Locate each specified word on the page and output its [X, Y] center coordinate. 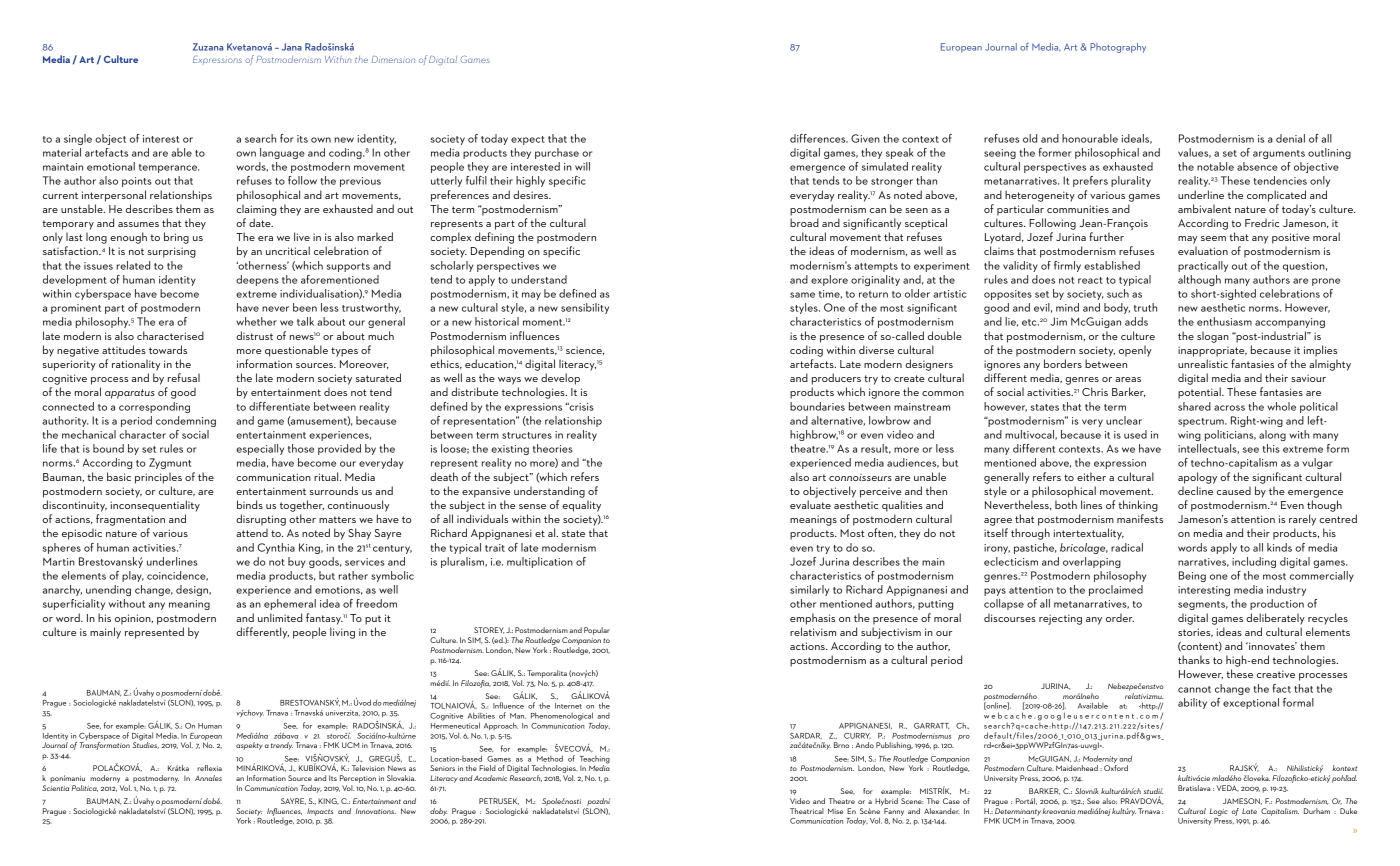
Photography [1118, 48]
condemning [186, 421]
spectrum [1202, 422]
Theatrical [807, 811]
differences [819, 138]
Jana [292, 47]
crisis [580, 406]
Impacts [320, 812]
